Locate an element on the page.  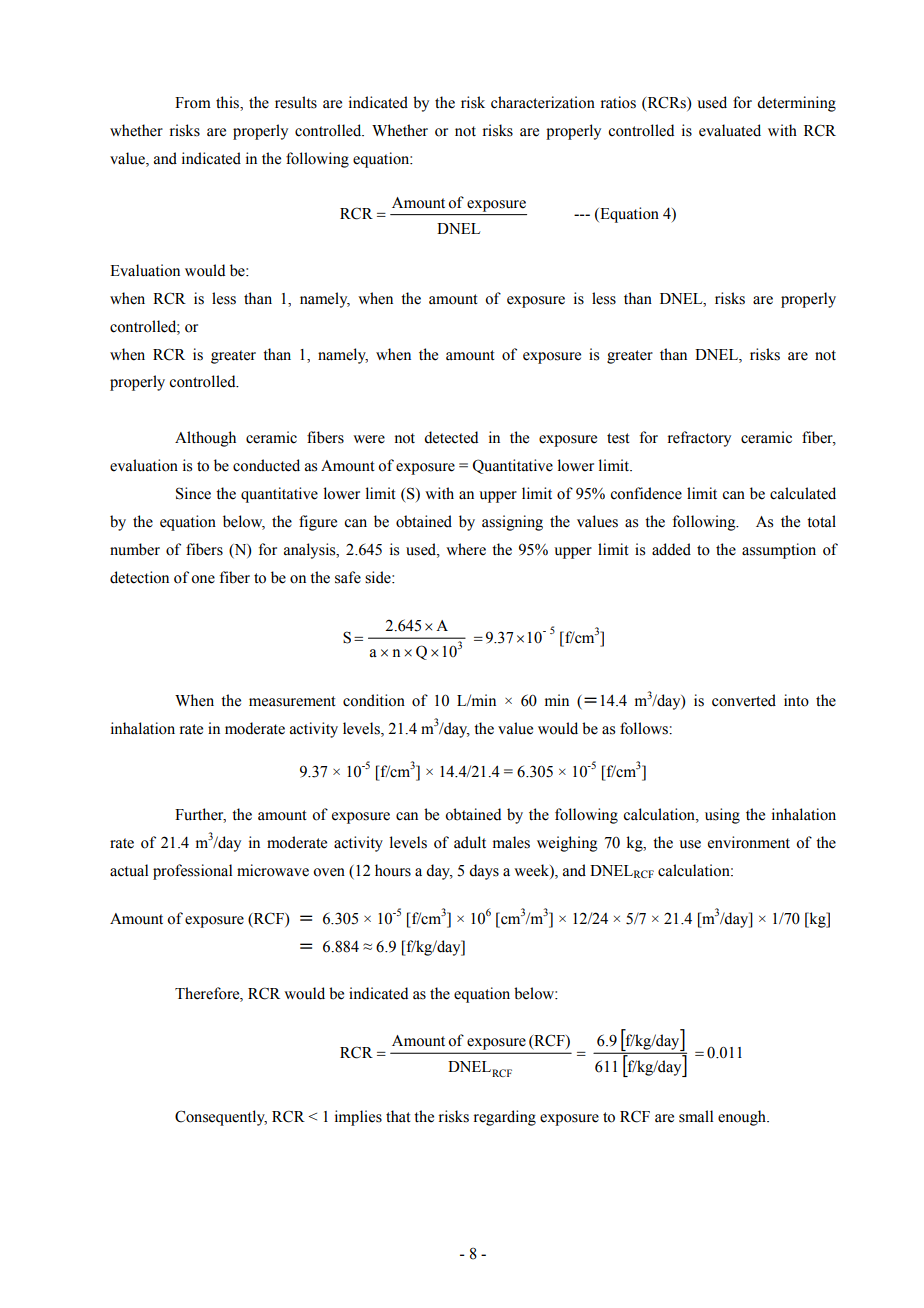
enough is located at coordinates (743, 1118).
